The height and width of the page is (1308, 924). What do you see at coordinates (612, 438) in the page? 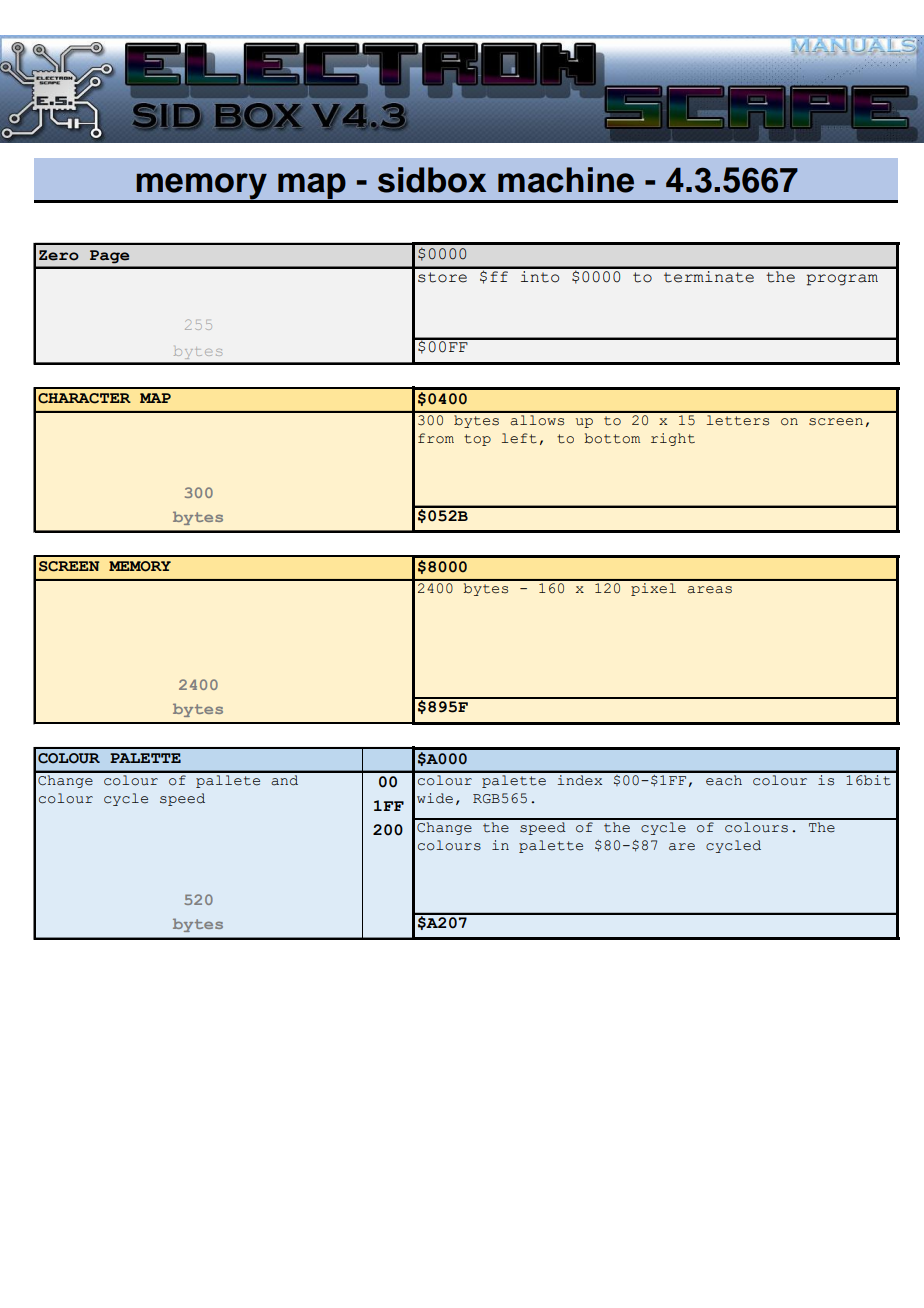
I see `bottom` at bounding box center [612, 438].
